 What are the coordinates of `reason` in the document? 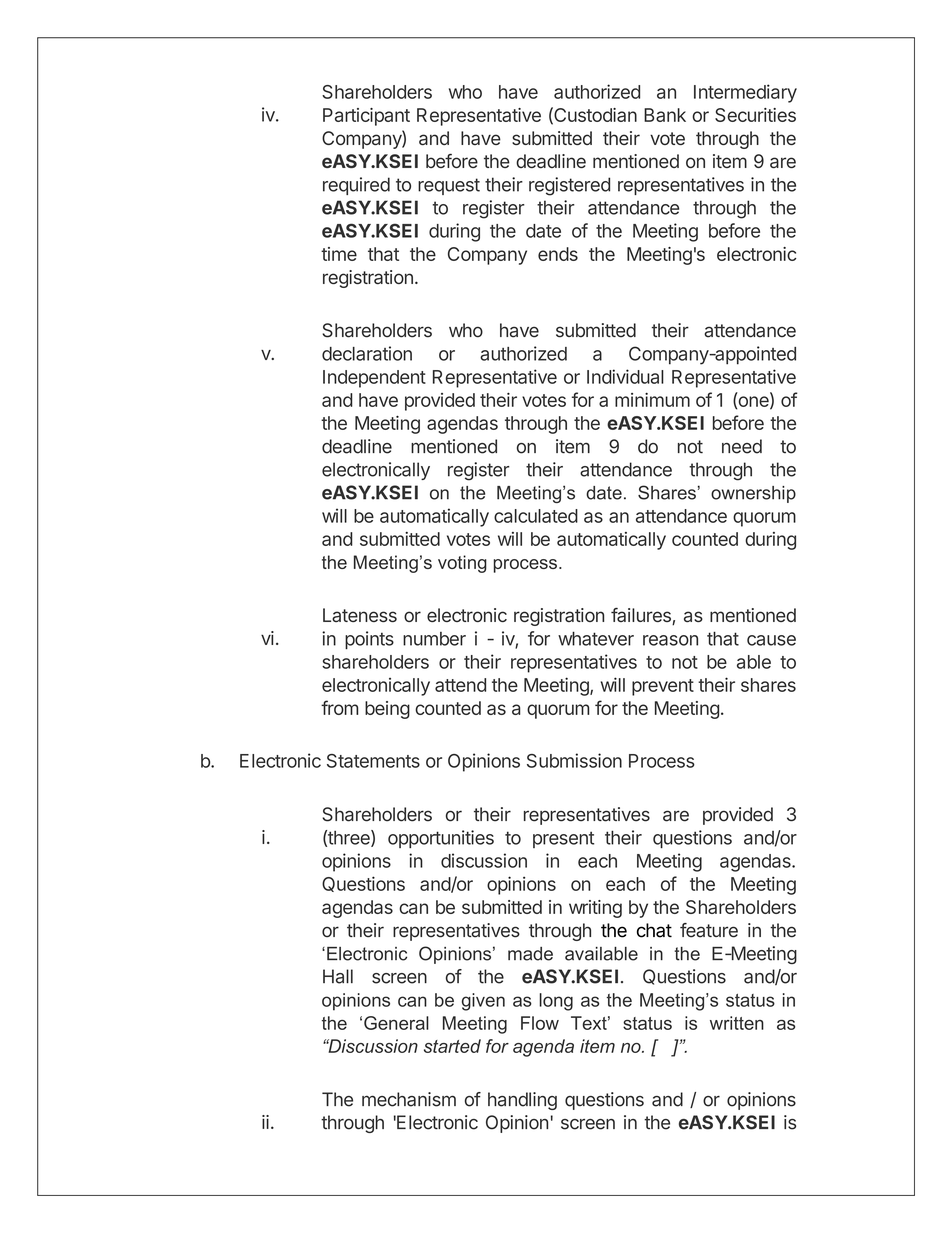 It's located at (670, 640).
